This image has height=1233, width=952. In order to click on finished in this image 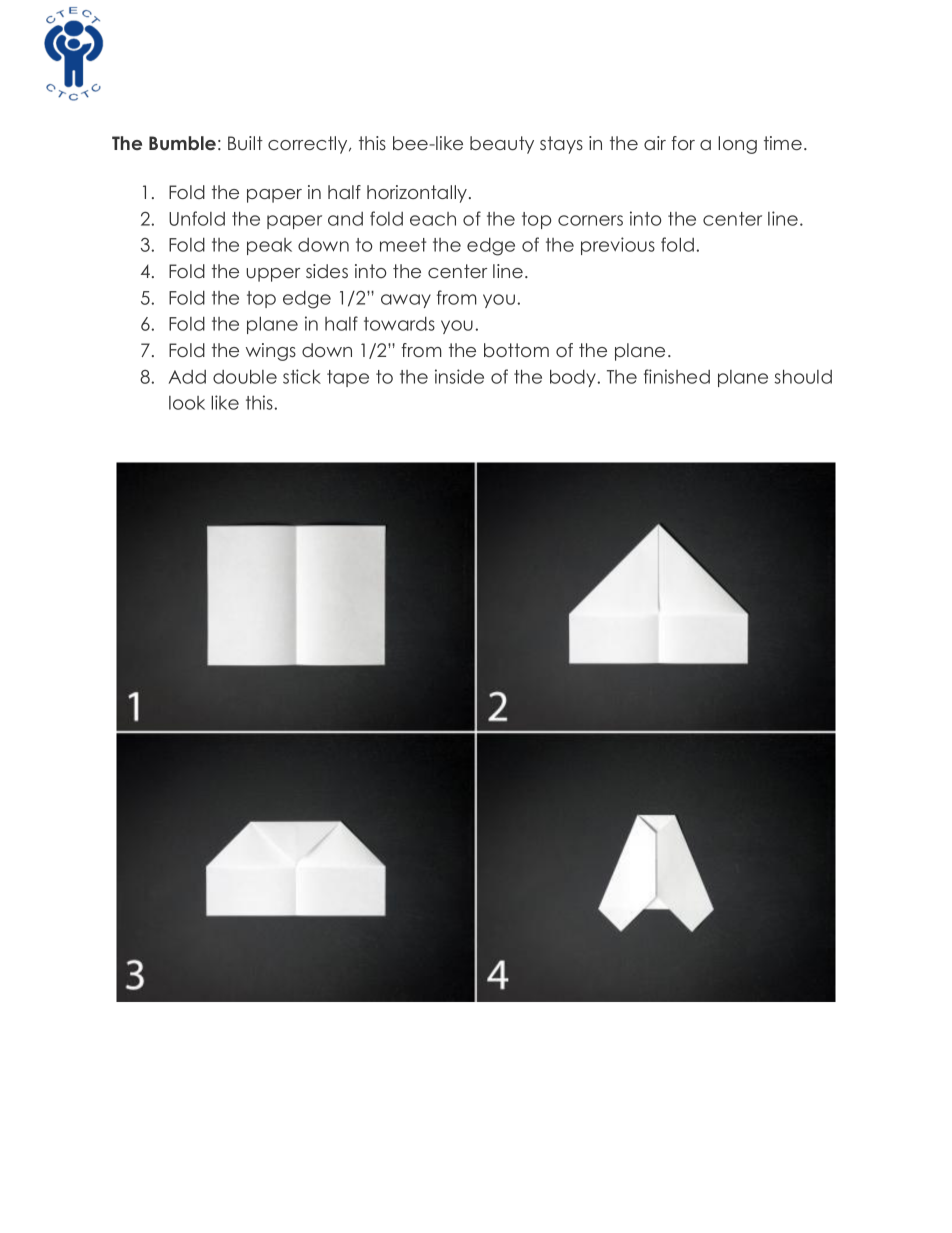, I will do `click(677, 376)`.
